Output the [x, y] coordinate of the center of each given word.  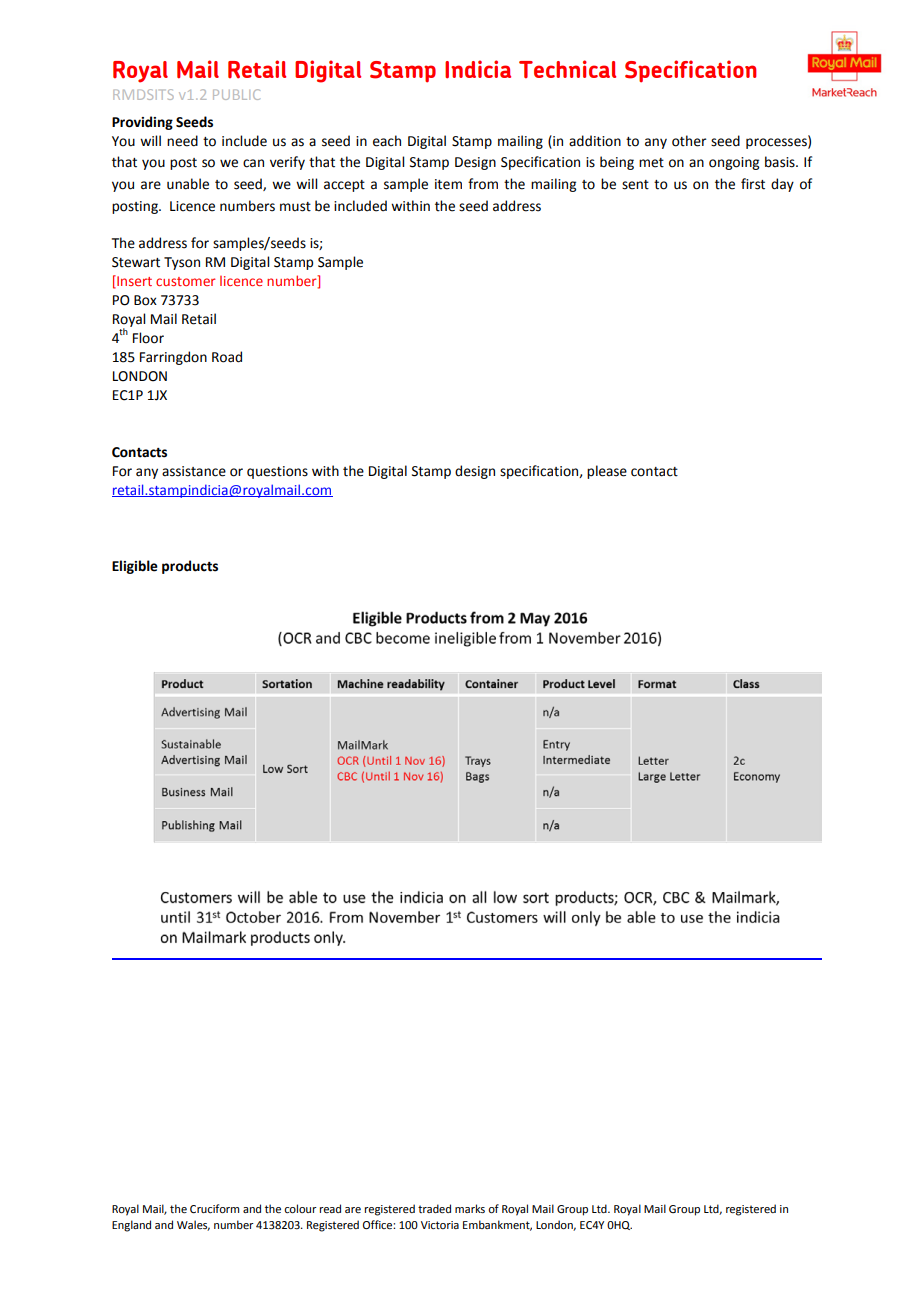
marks [470, 1208]
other [689, 141]
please [607, 472]
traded [434, 1208]
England [131, 1226]
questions [277, 472]
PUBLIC [236, 94]
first [753, 184]
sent [635, 185]
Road [227, 357]
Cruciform [214, 1208]
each [387, 141]
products [190, 567]
